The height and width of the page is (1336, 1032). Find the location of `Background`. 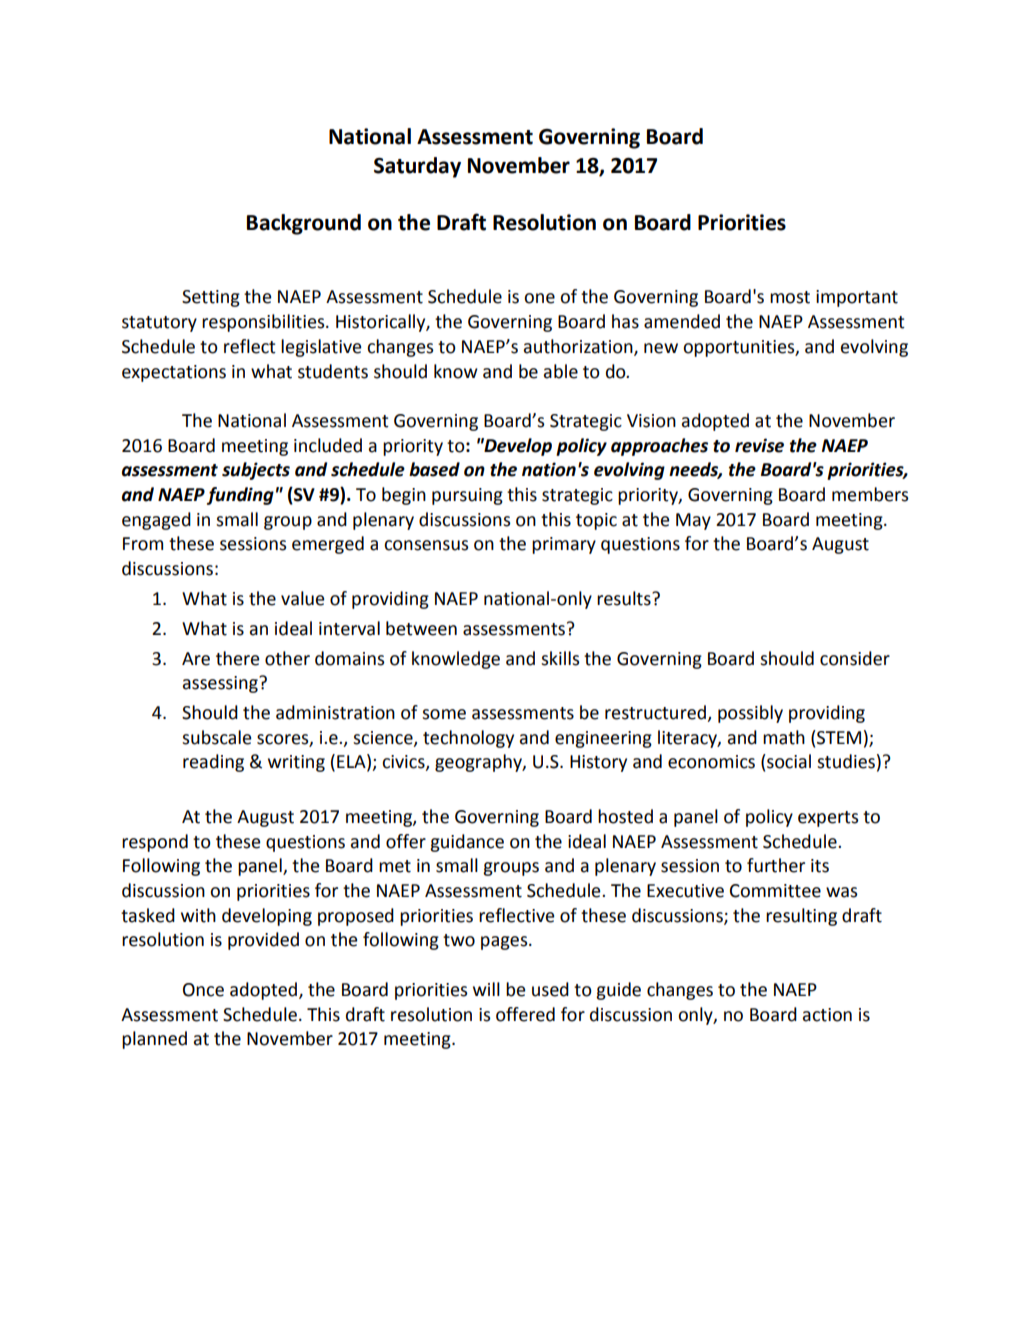

Background is located at coordinates (304, 224).
